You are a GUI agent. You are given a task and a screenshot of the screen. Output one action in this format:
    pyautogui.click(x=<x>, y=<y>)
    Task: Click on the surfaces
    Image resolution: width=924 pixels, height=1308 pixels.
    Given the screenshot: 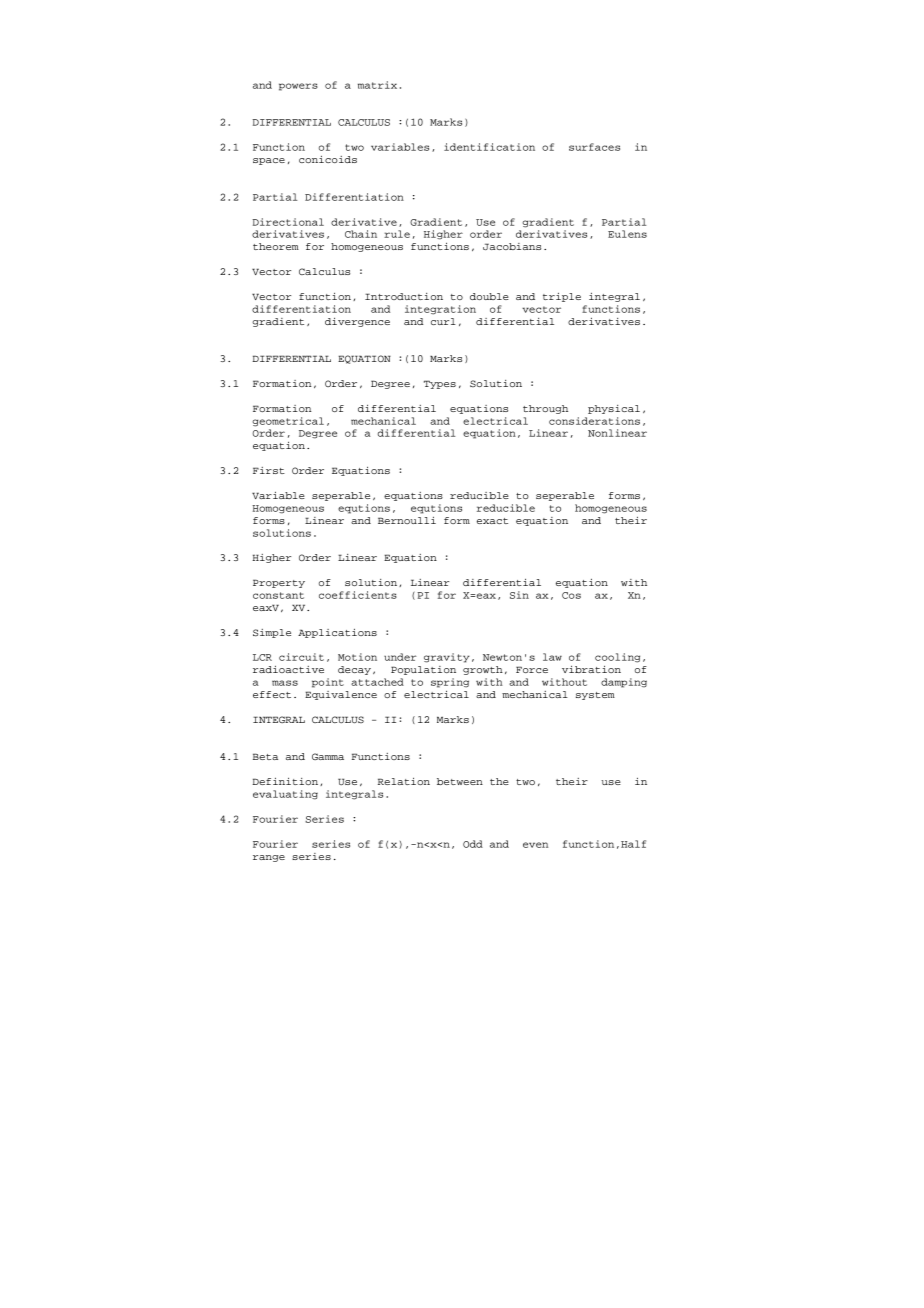 What is the action you would take?
    pyautogui.click(x=594, y=147)
